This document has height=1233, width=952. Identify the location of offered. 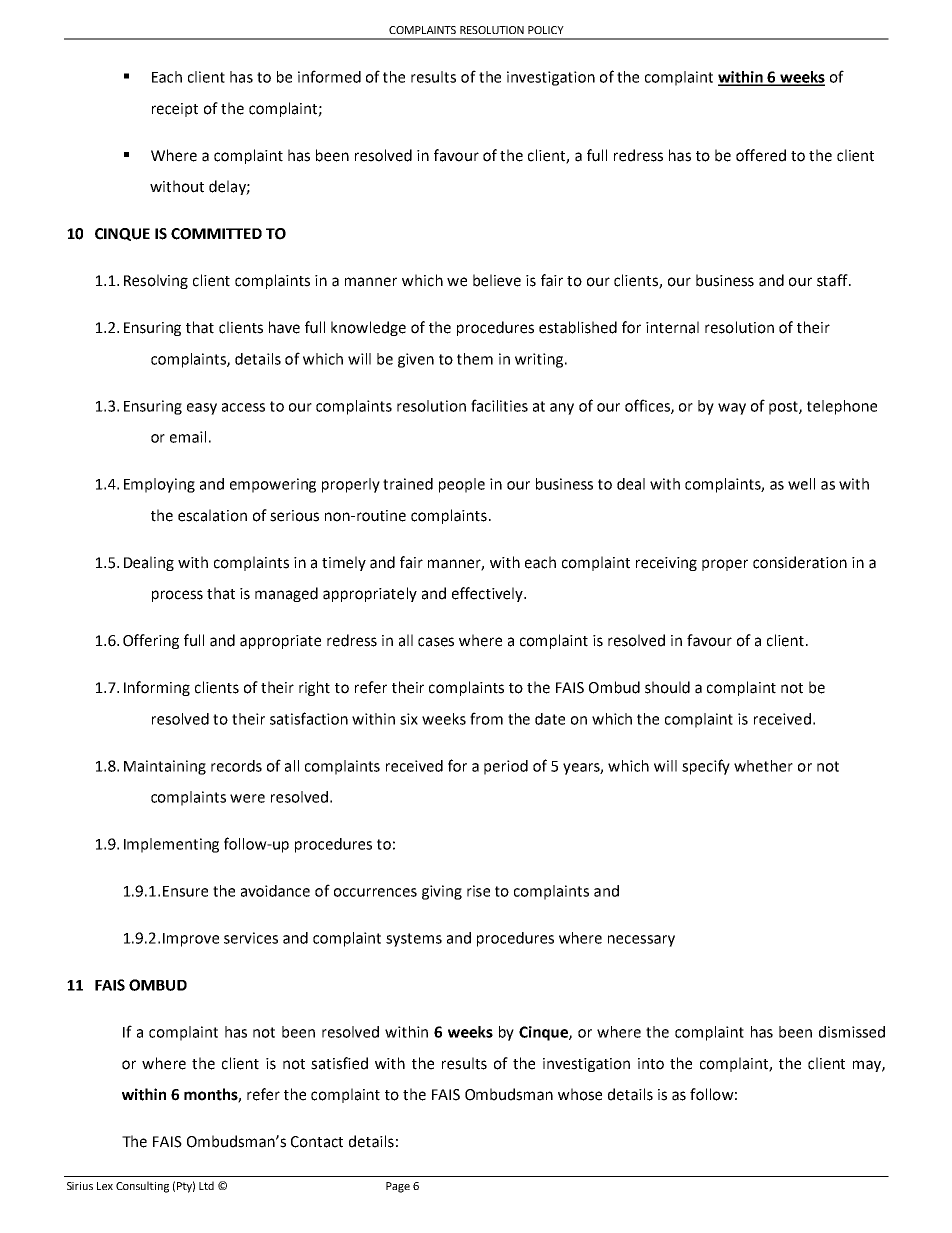
(761, 155).
